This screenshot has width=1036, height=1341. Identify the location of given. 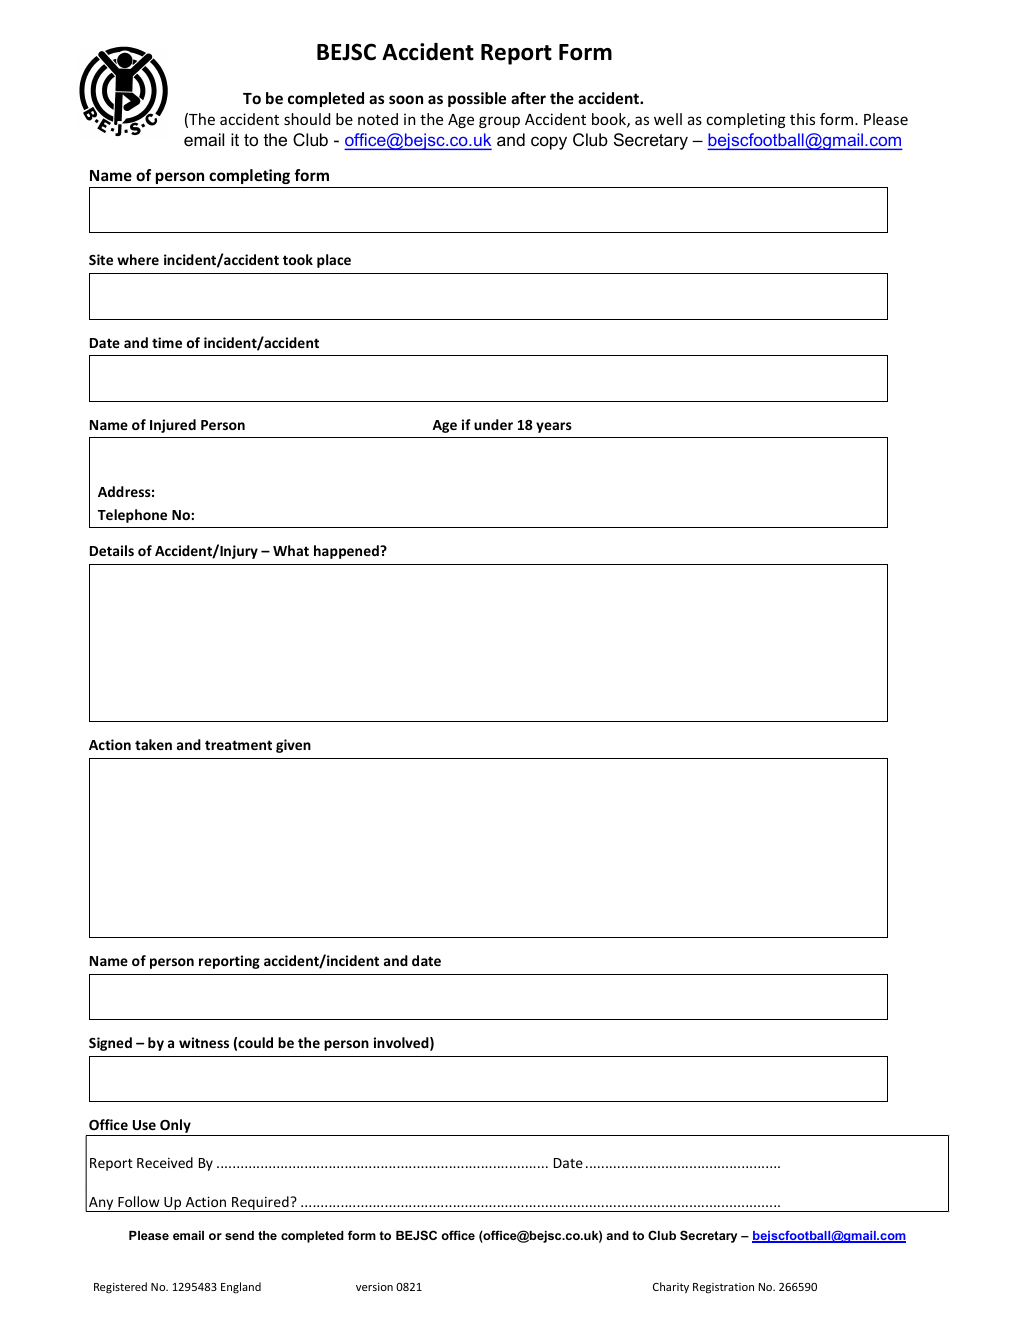
(293, 746).
